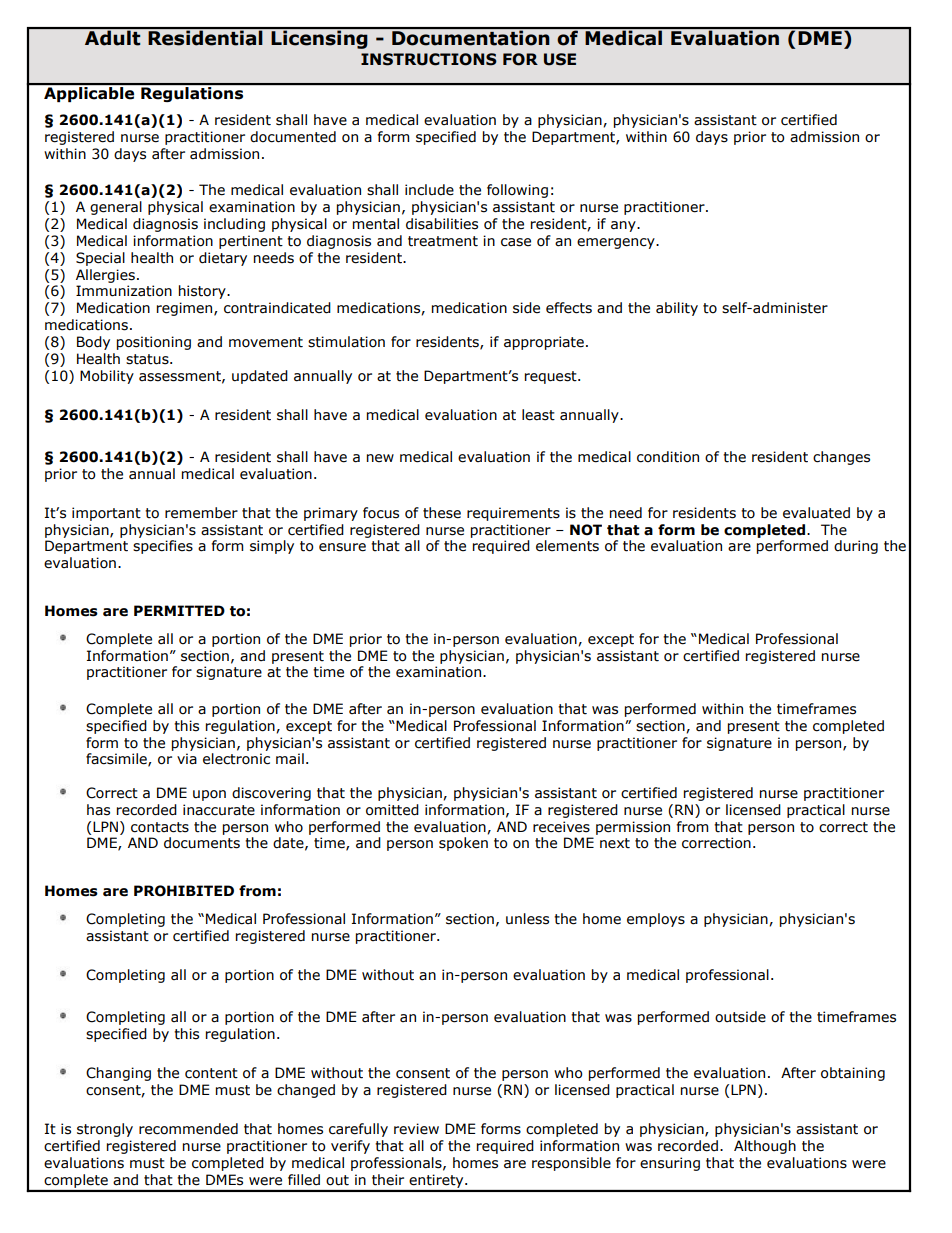  Describe the element at coordinates (560, 59) in the document. I see `USE` at that location.
